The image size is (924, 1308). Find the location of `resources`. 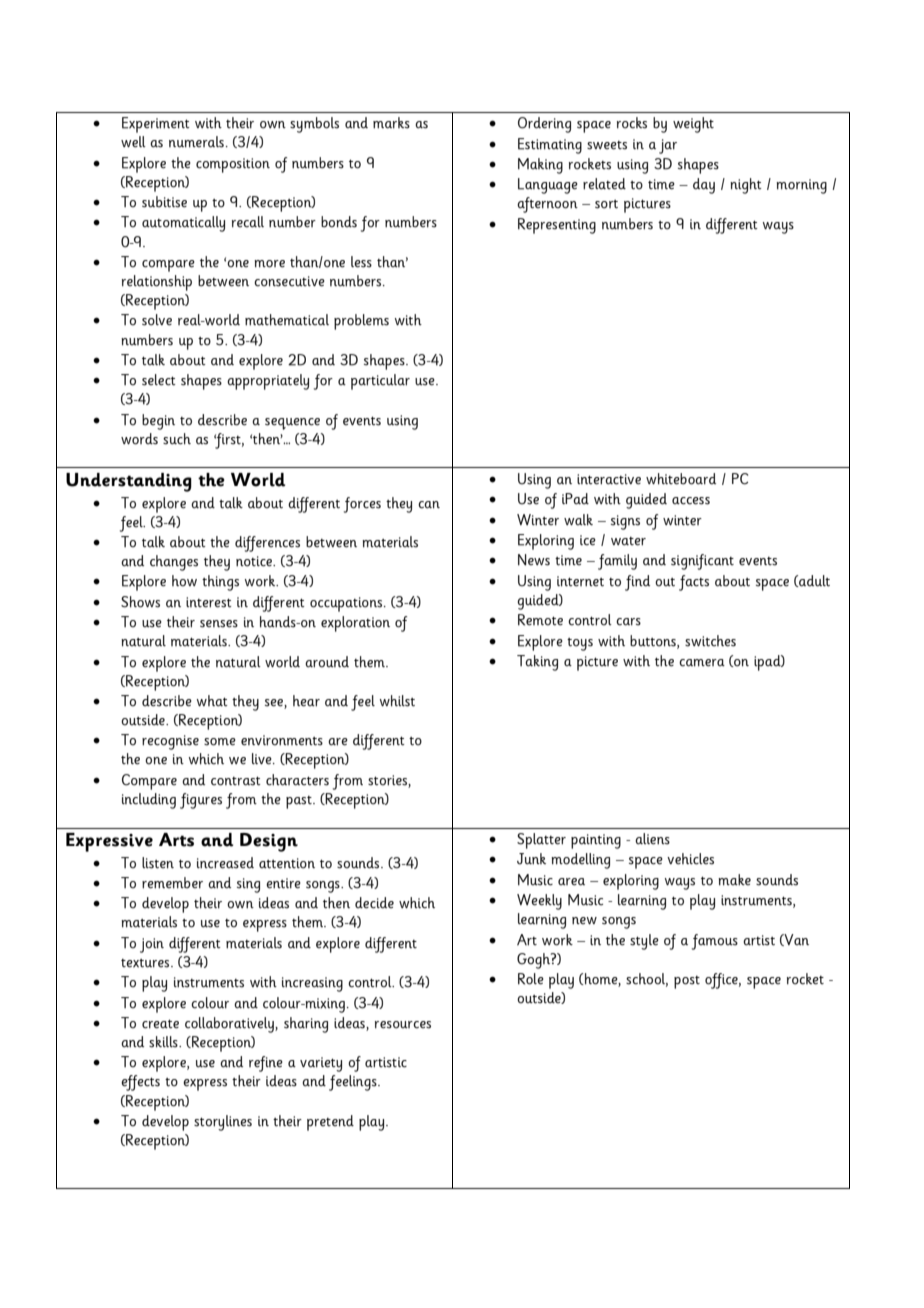

resources is located at coordinates (403, 1025).
